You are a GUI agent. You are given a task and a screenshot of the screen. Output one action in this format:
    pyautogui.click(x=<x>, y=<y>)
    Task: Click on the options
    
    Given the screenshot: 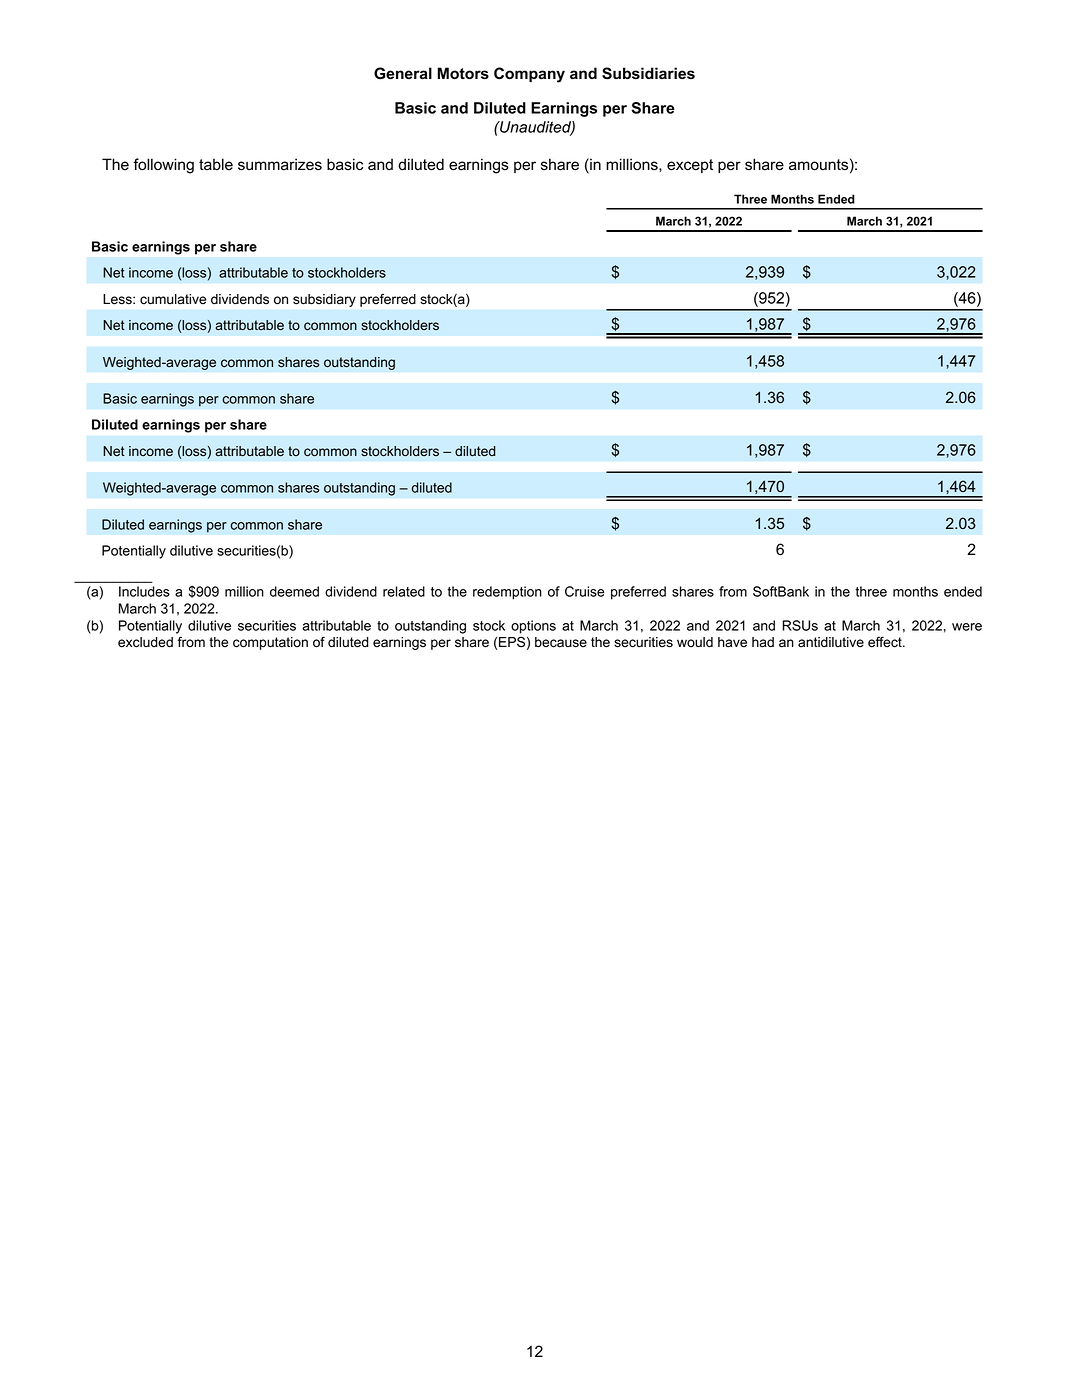 What is the action you would take?
    pyautogui.click(x=533, y=627)
